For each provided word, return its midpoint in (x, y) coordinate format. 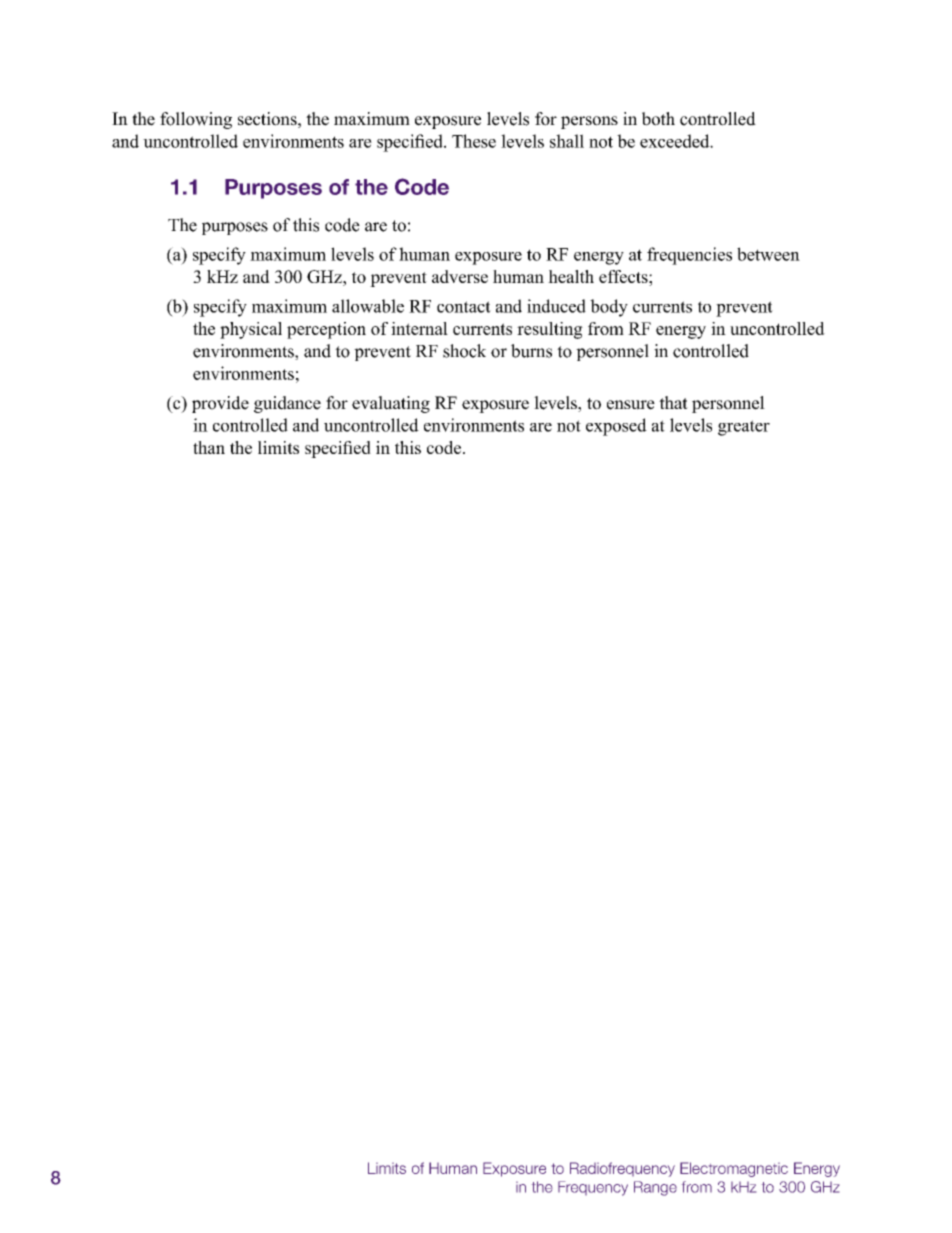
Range (655, 1188)
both (658, 119)
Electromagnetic (734, 1169)
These (474, 141)
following (196, 120)
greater (744, 428)
